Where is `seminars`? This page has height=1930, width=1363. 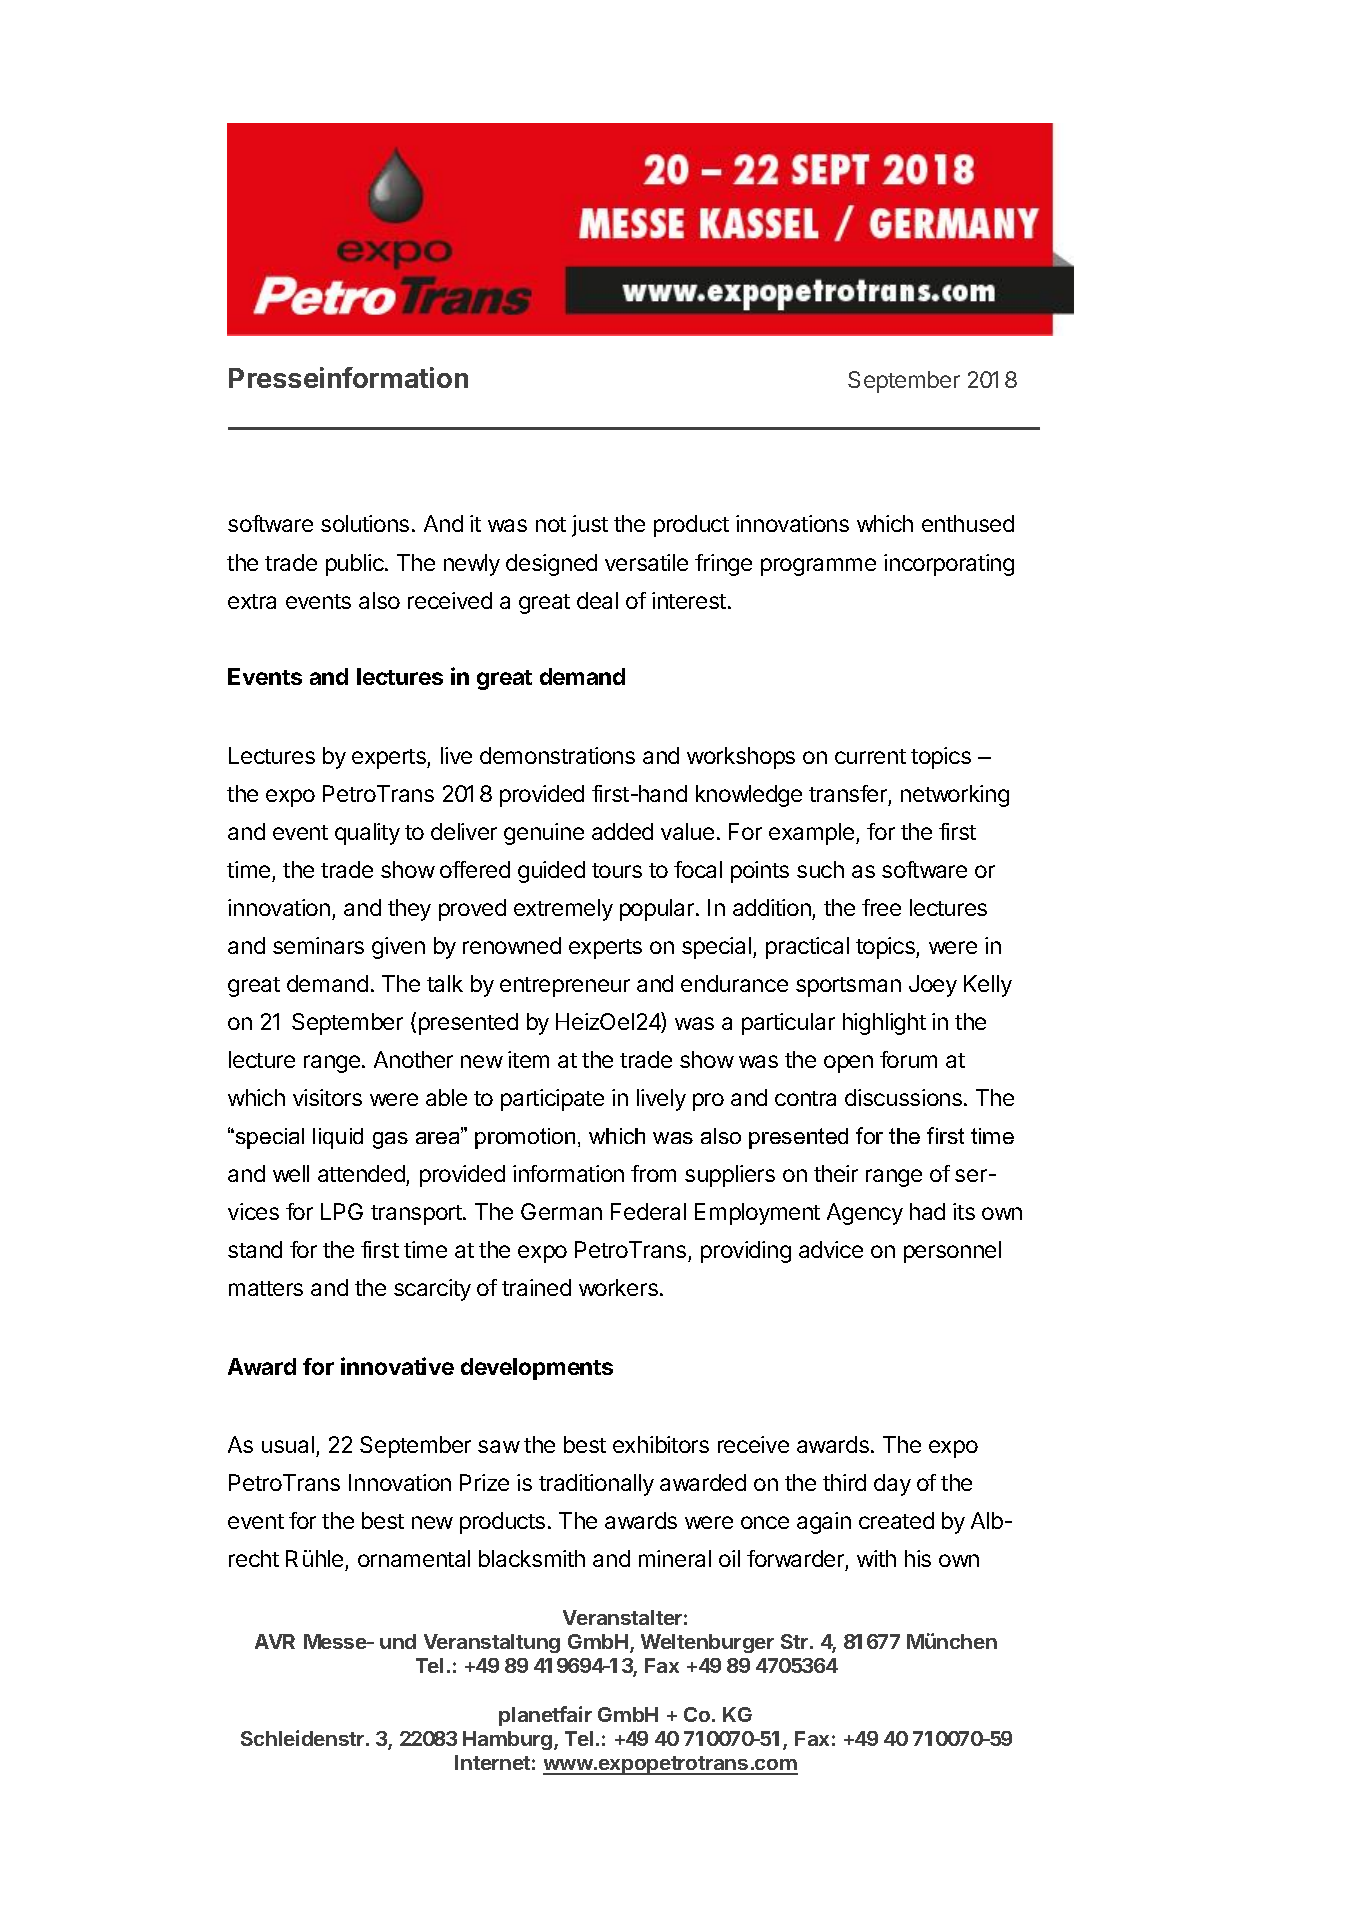
seminars is located at coordinates (318, 945).
